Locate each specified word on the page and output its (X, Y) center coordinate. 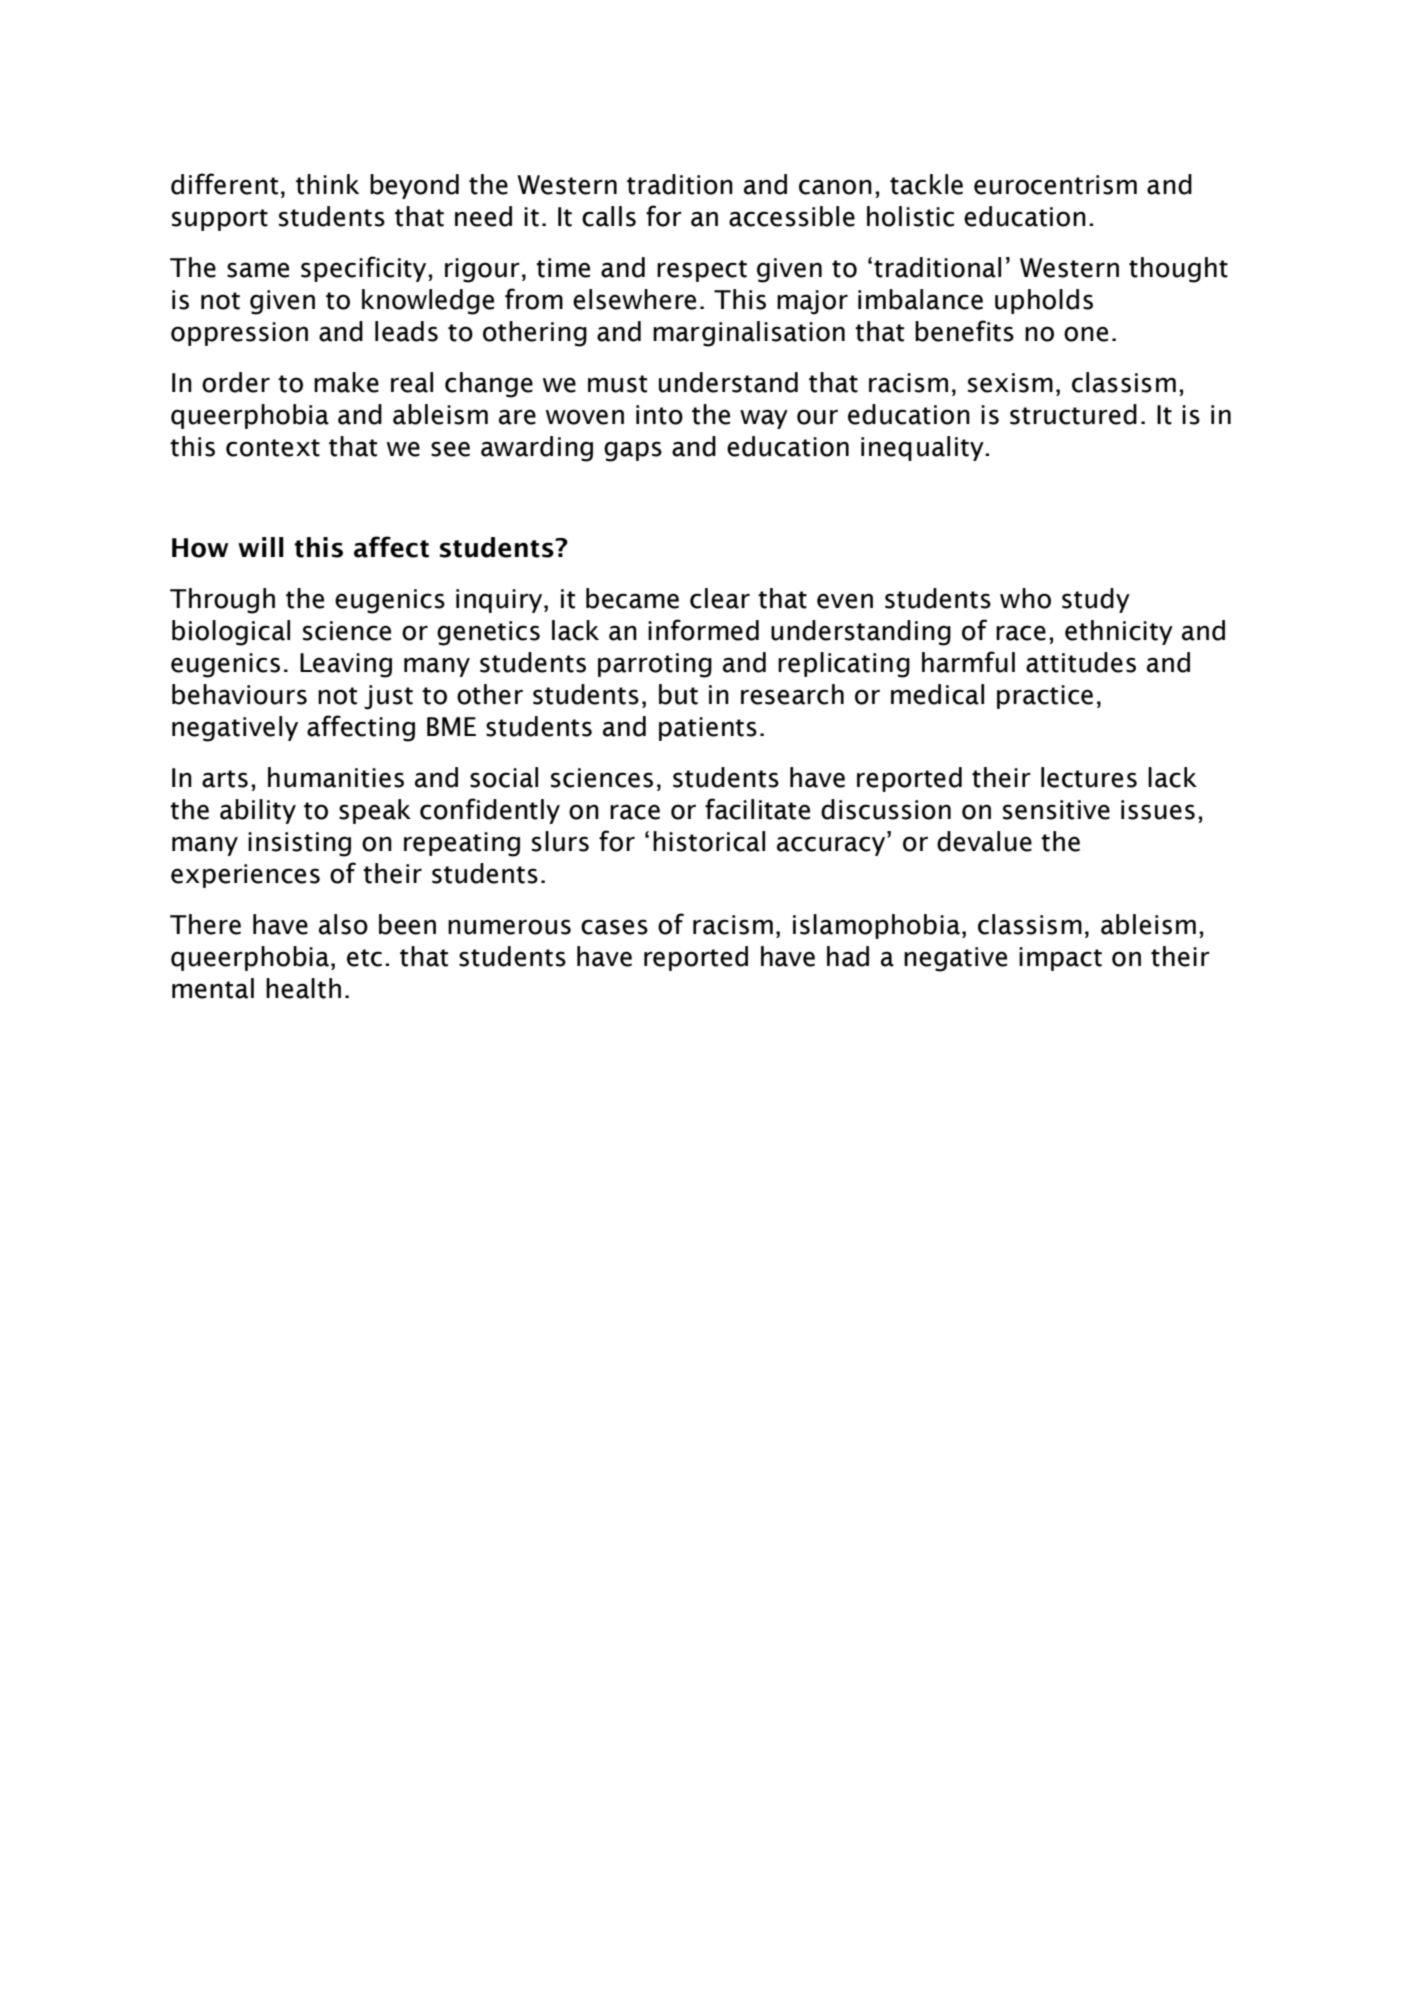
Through (222, 601)
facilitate (757, 809)
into (659, 415)
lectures (1089, 777)
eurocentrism (1055, 185)
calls (609, 216)
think (327, 184)
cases (614, 927)
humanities (336, 777)
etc (364, 958)
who (1025, 598)
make (346, 382)
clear (720, 598)
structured (1073, 414)
